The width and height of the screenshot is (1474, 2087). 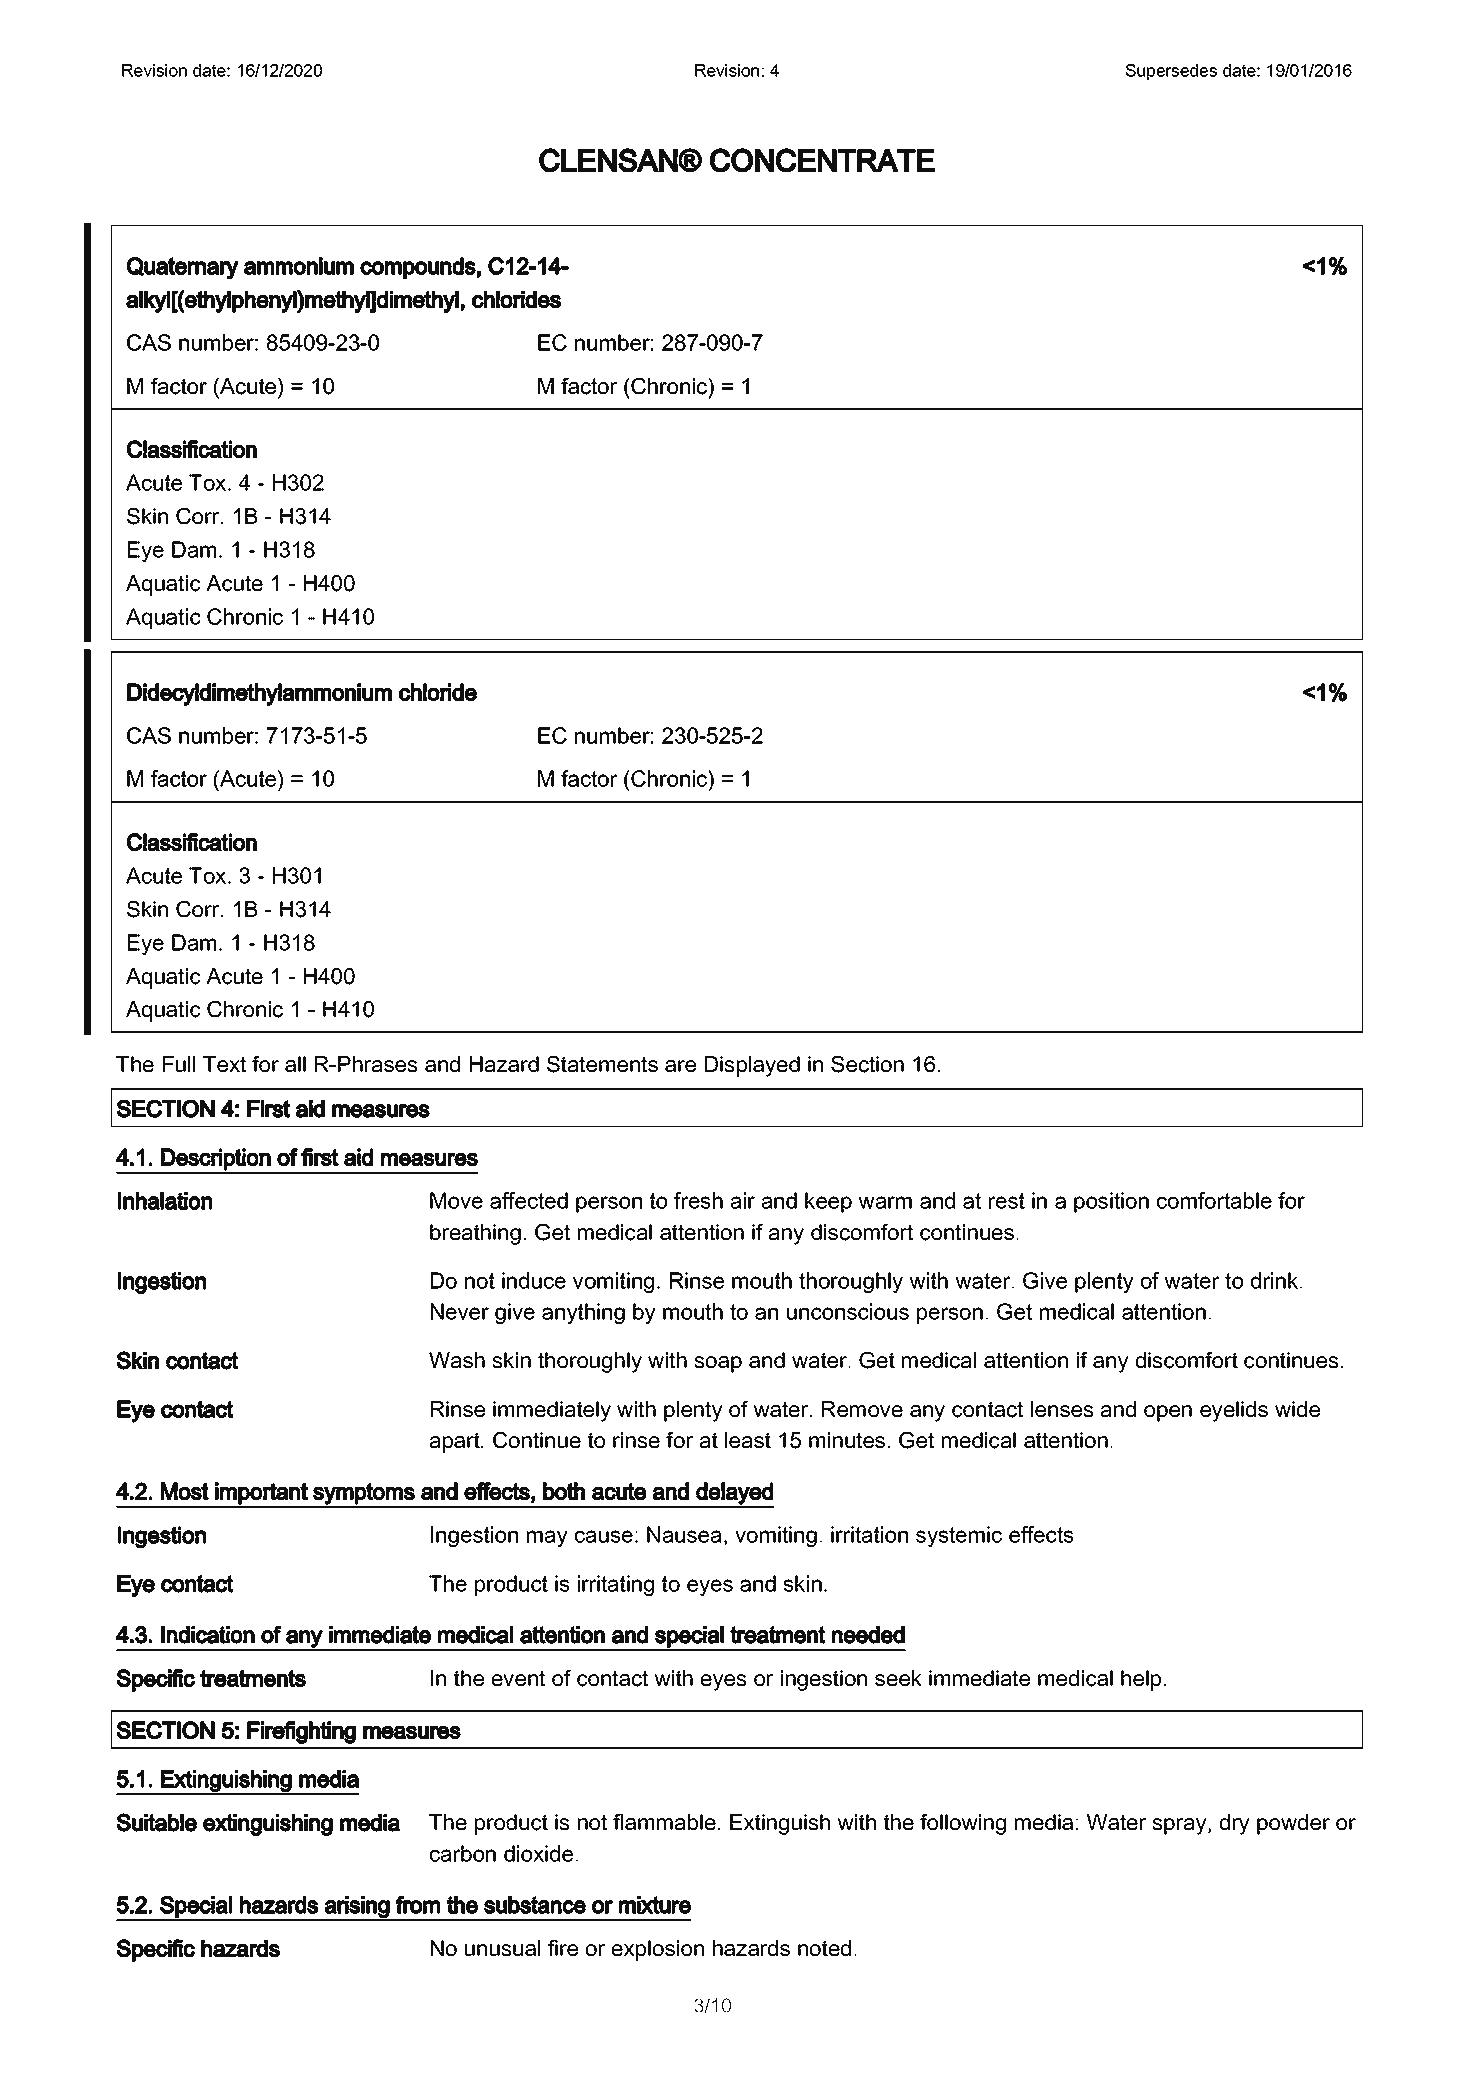 I want to click on drink, so click(x=1276, y=1280).
